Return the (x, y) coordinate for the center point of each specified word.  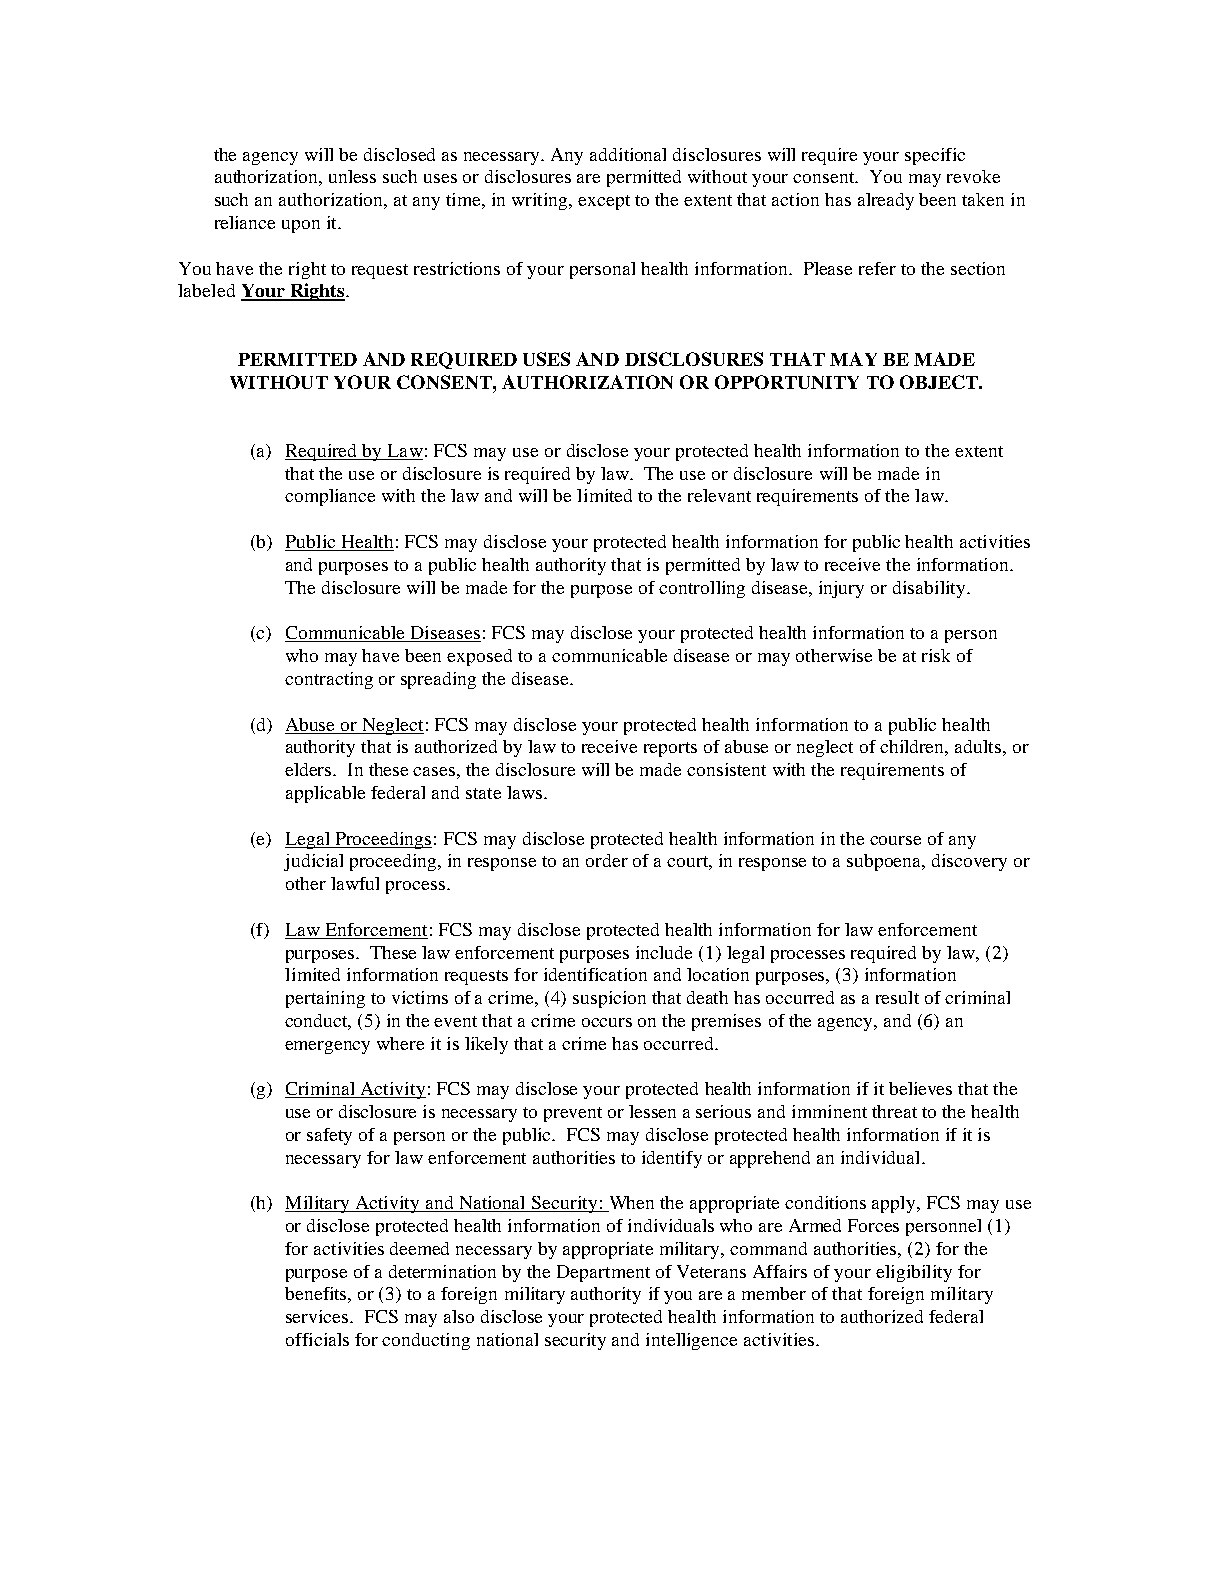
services (318, 1316)
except (604, 202)
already (886, 201)
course (895, 840)
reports (670, 749)
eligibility (914, 1273)
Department (603, 1273)
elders (309, 769)
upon (301, 226)
